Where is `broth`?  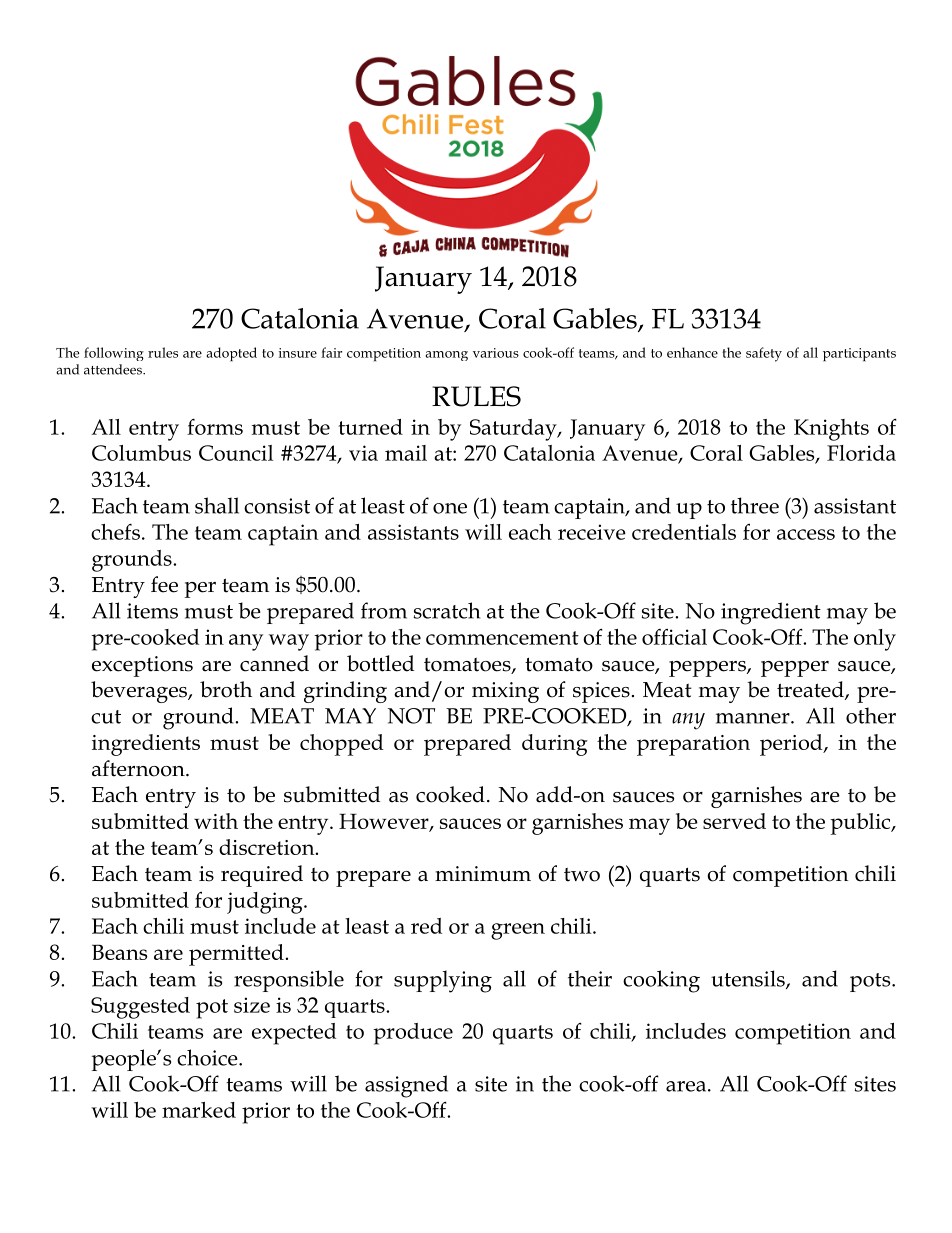 broth is located at coordinates (226, 689).
